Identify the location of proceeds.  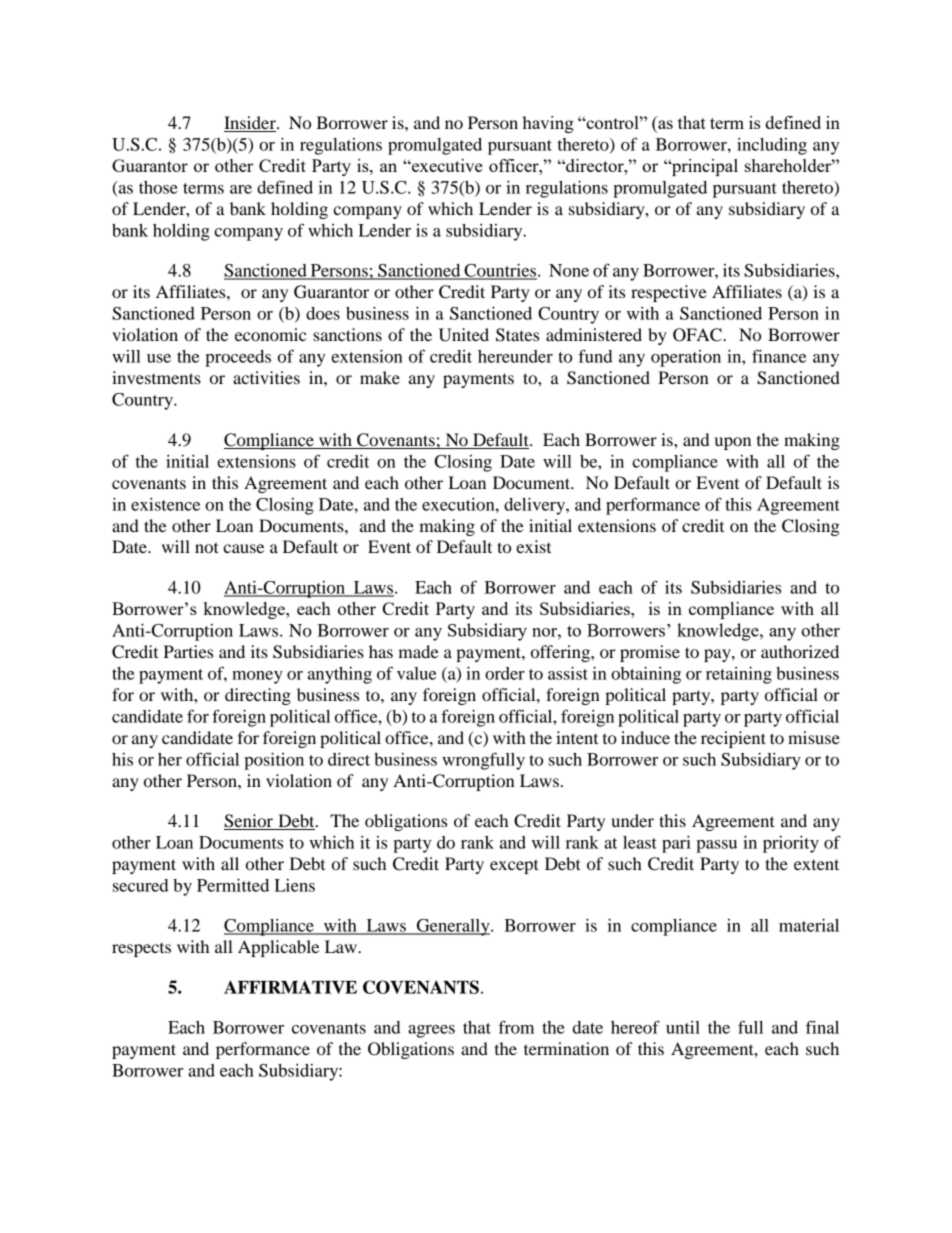
(238, 358).
